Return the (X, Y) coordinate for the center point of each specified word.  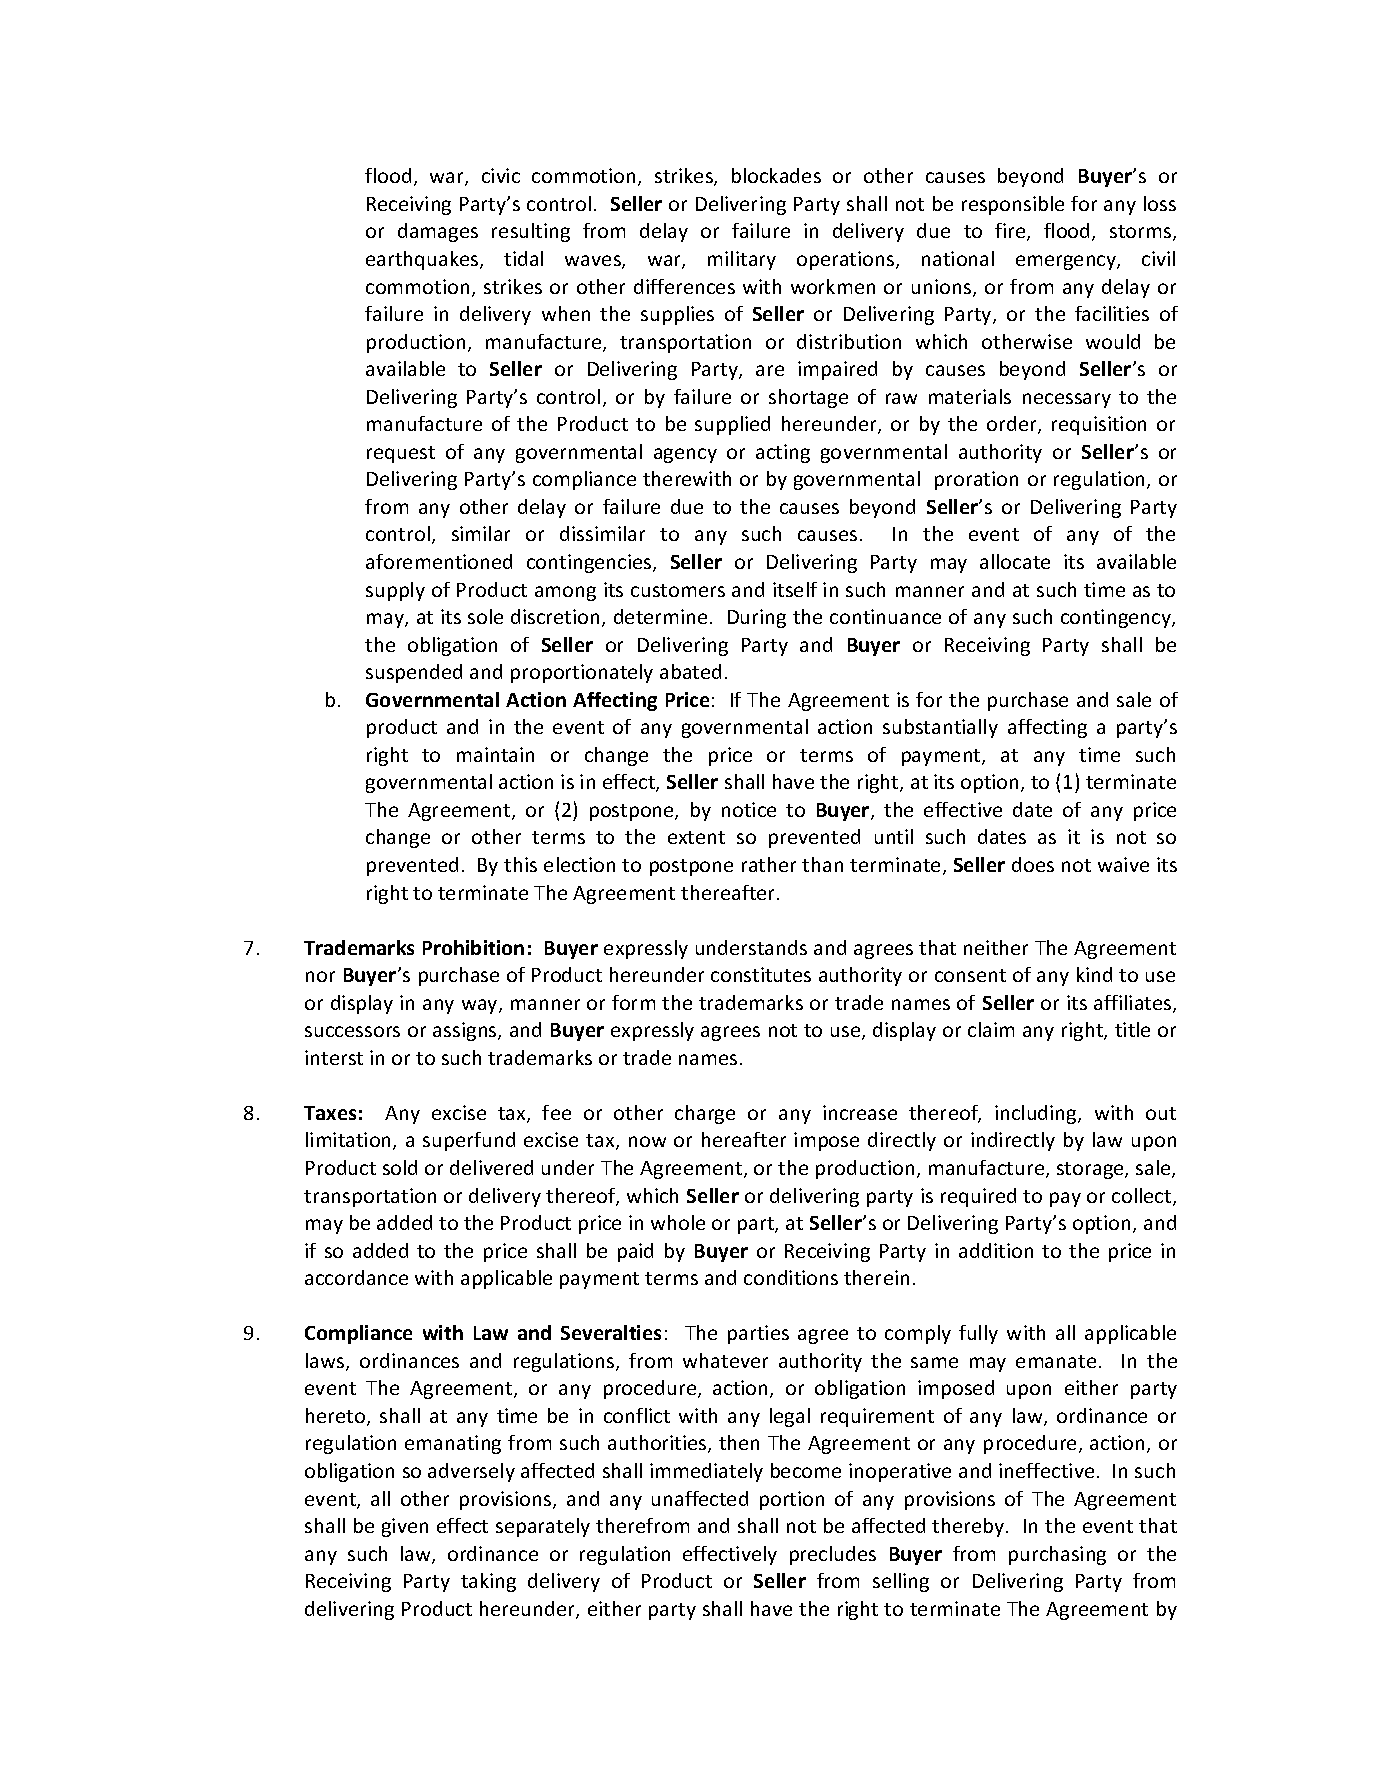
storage (1091, 1170)
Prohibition (473, 947)
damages (438, 232)
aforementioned (439, 561)
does (1033, 864)
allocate (1015, 561)
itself (795, 589)
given (405, 1527)
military (742, 260)
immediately (706, 1472)
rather (769, 864)
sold (400, 1167)
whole (678, 1222)
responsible (1013, 205)
